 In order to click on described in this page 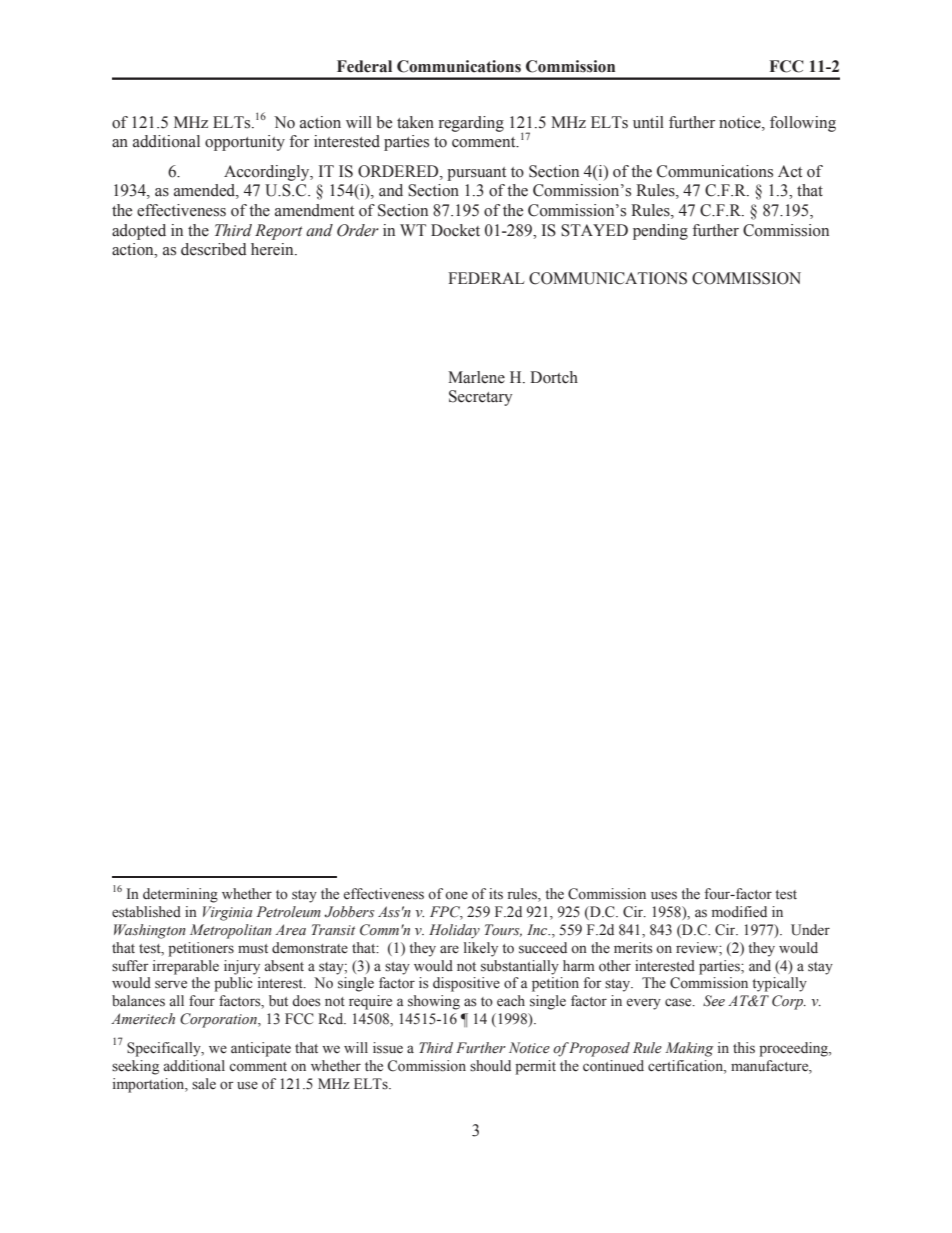, I will do `click(214, 249)`.
